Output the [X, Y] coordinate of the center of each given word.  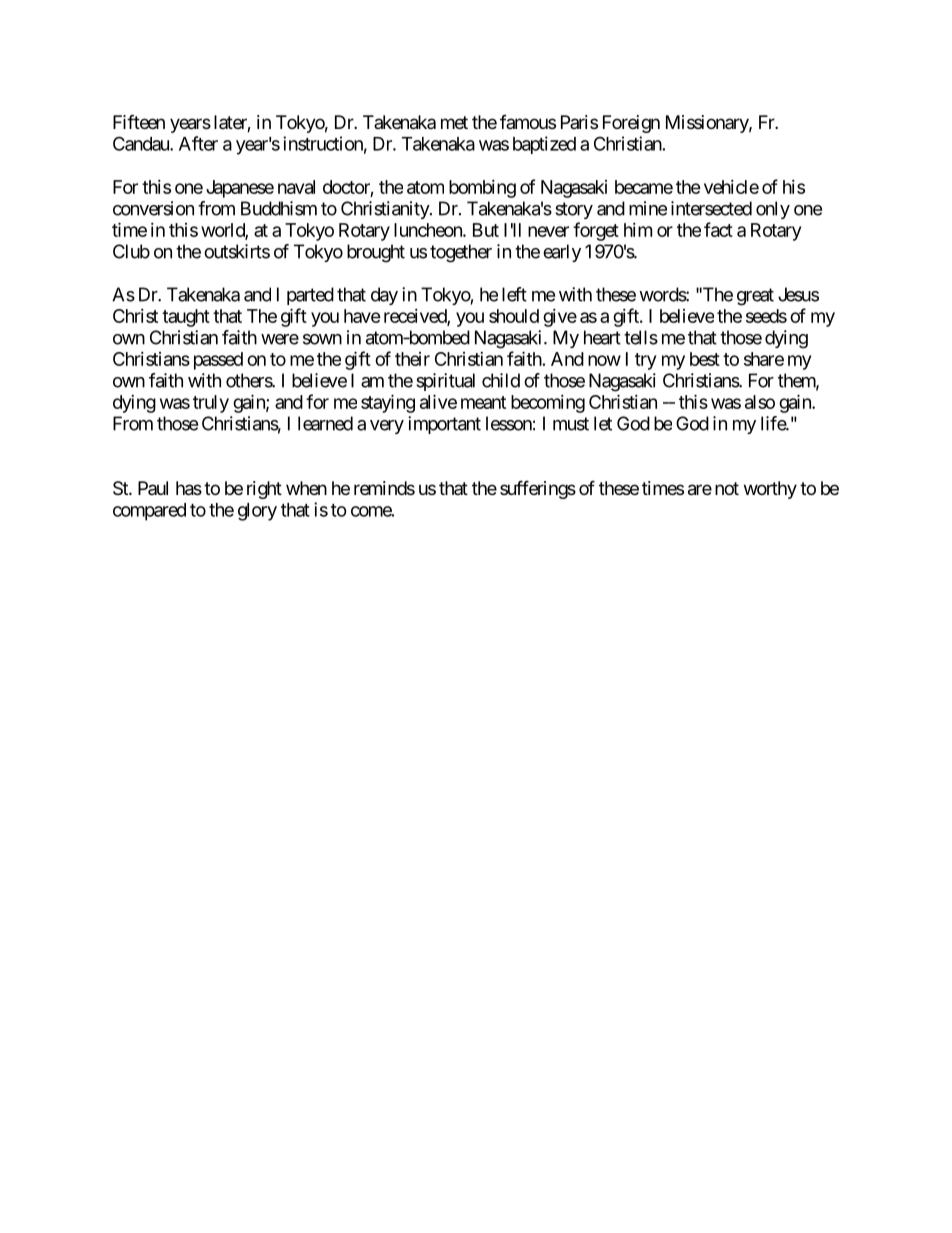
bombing [482, 189]
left [514, 294]
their [412, 359]
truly [211, 404]
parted [310, 296]
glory [257, 512]
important [444, 425]
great [755, 297]
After [198, 143]
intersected [711, 208]
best [705, 359]
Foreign [631, 124]
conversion [153, 208]
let [603, 423]
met [454, 122]
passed [218, 361]
